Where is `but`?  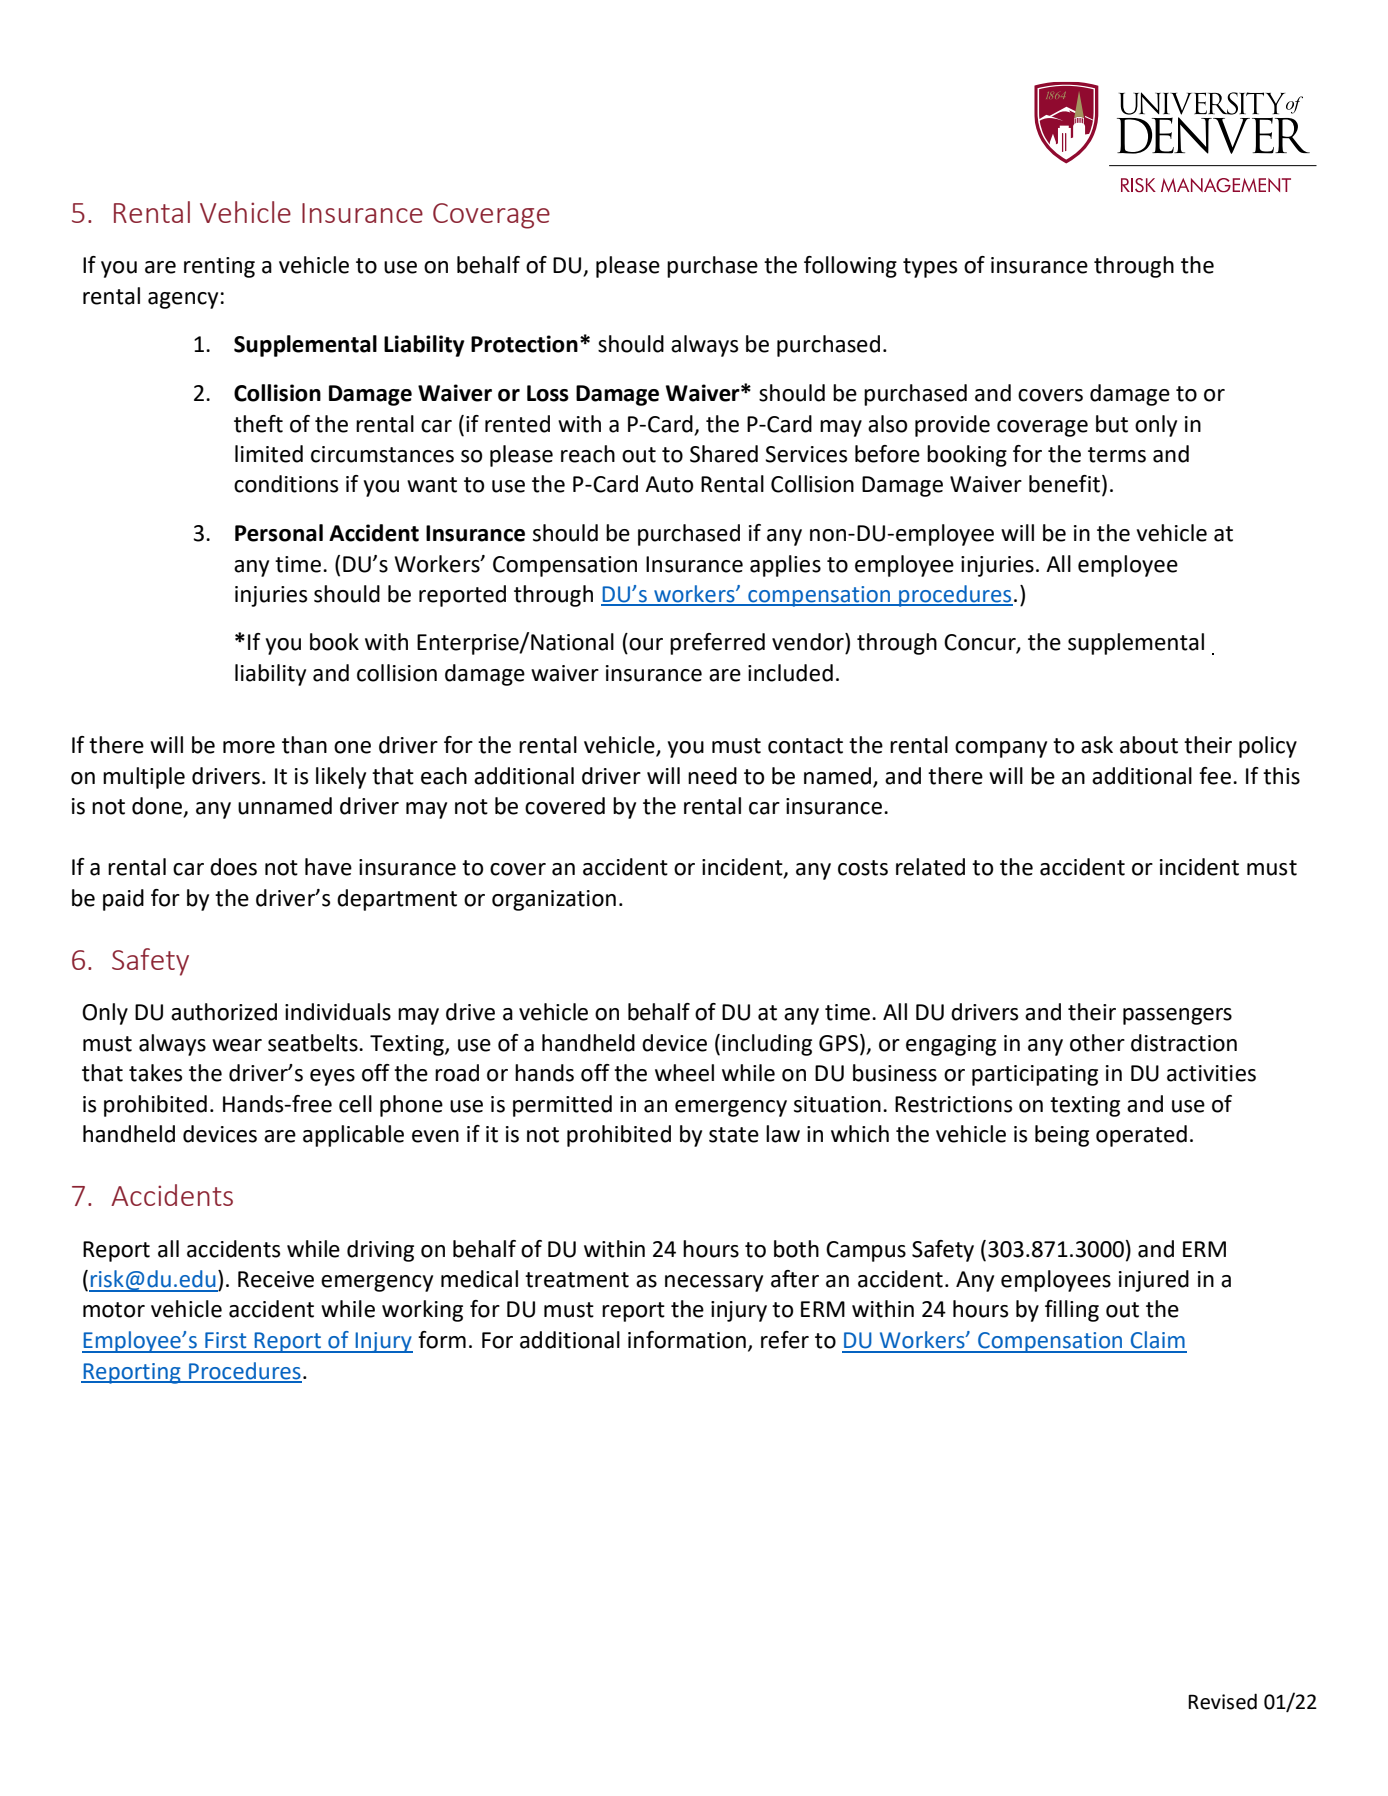 but is located at coordinates (1112, 424).
